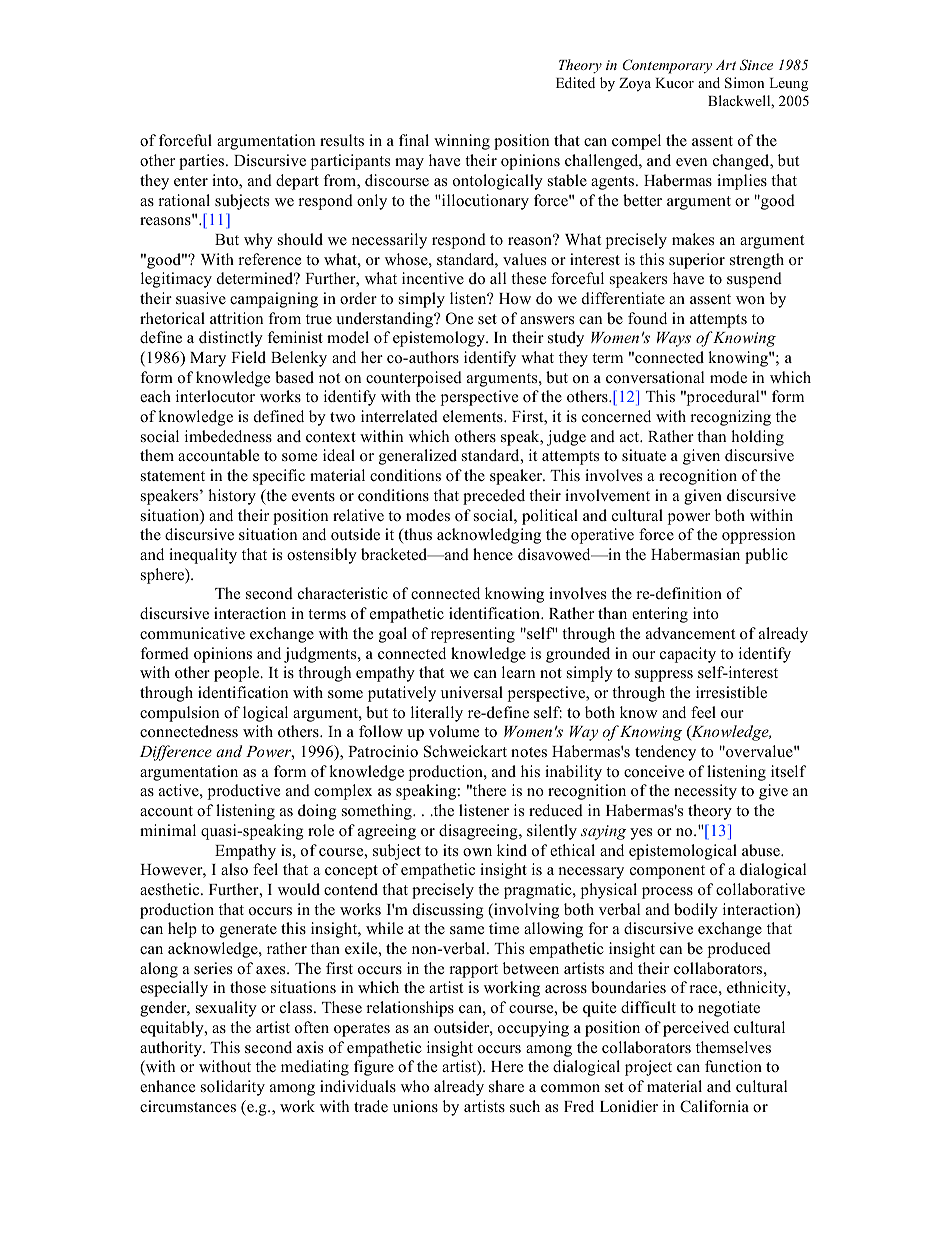  I want to click on own, so click(477, 852).
